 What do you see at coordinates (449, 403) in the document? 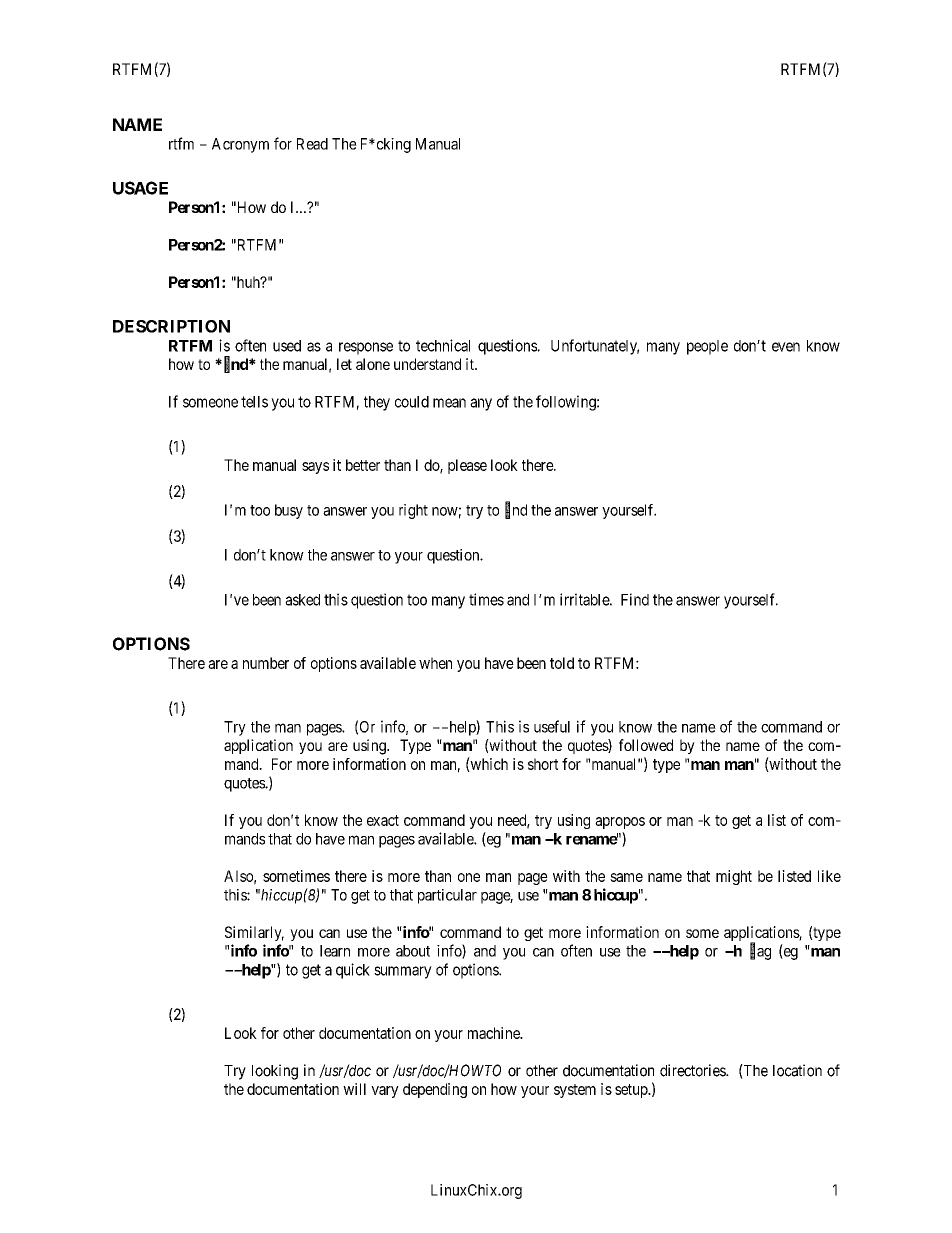
I see `mean` at bounding box center [449, 403].
